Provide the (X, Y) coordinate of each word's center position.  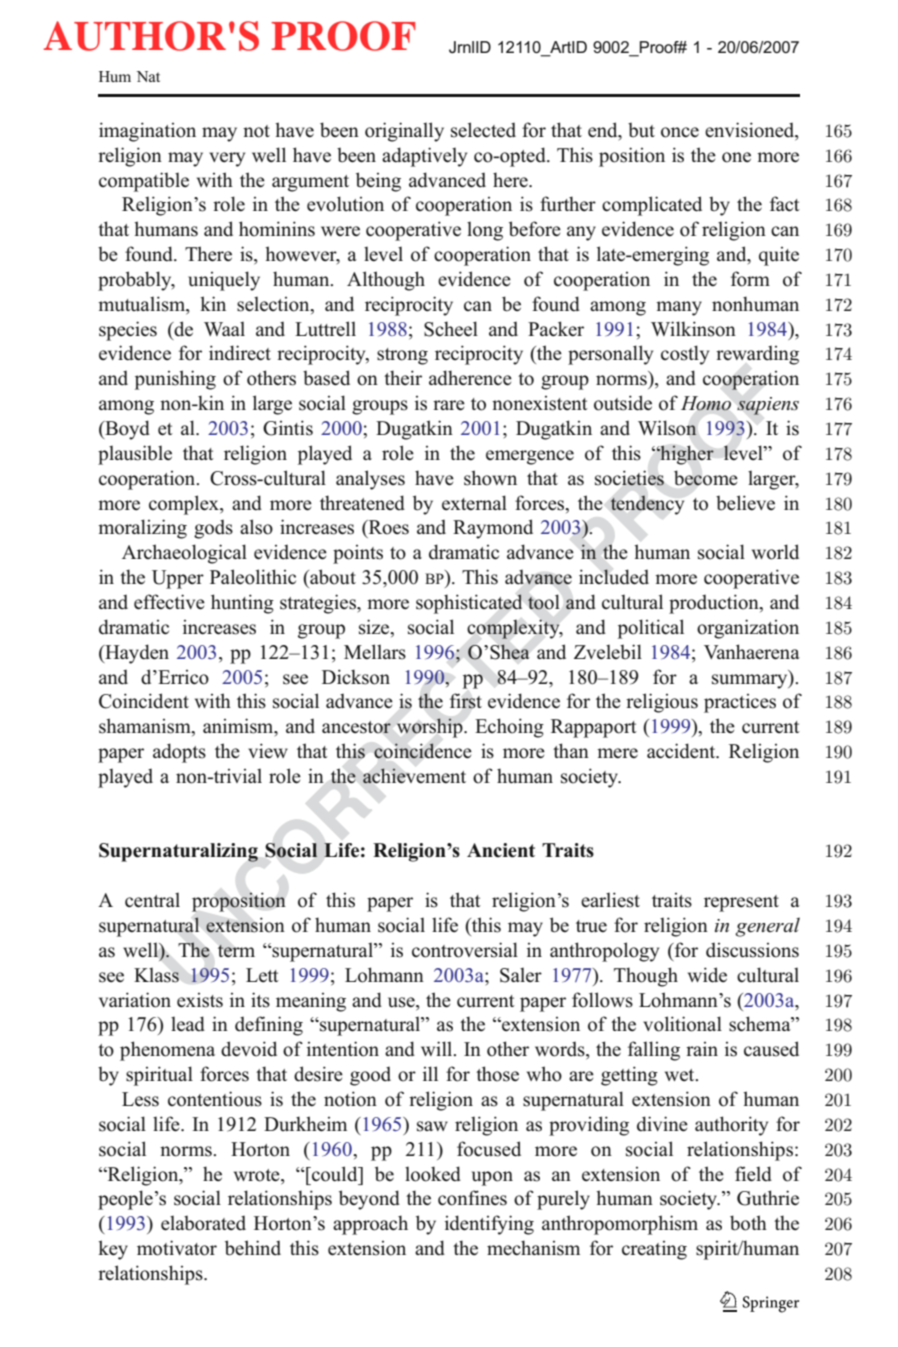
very (227, 159)
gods (213, 529)
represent (741, 903)
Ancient (501, 850)
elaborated (203, 1223)
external (474, 503)
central (152, 900)
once (680, 132)
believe (745, 503)
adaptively (424, 157)
